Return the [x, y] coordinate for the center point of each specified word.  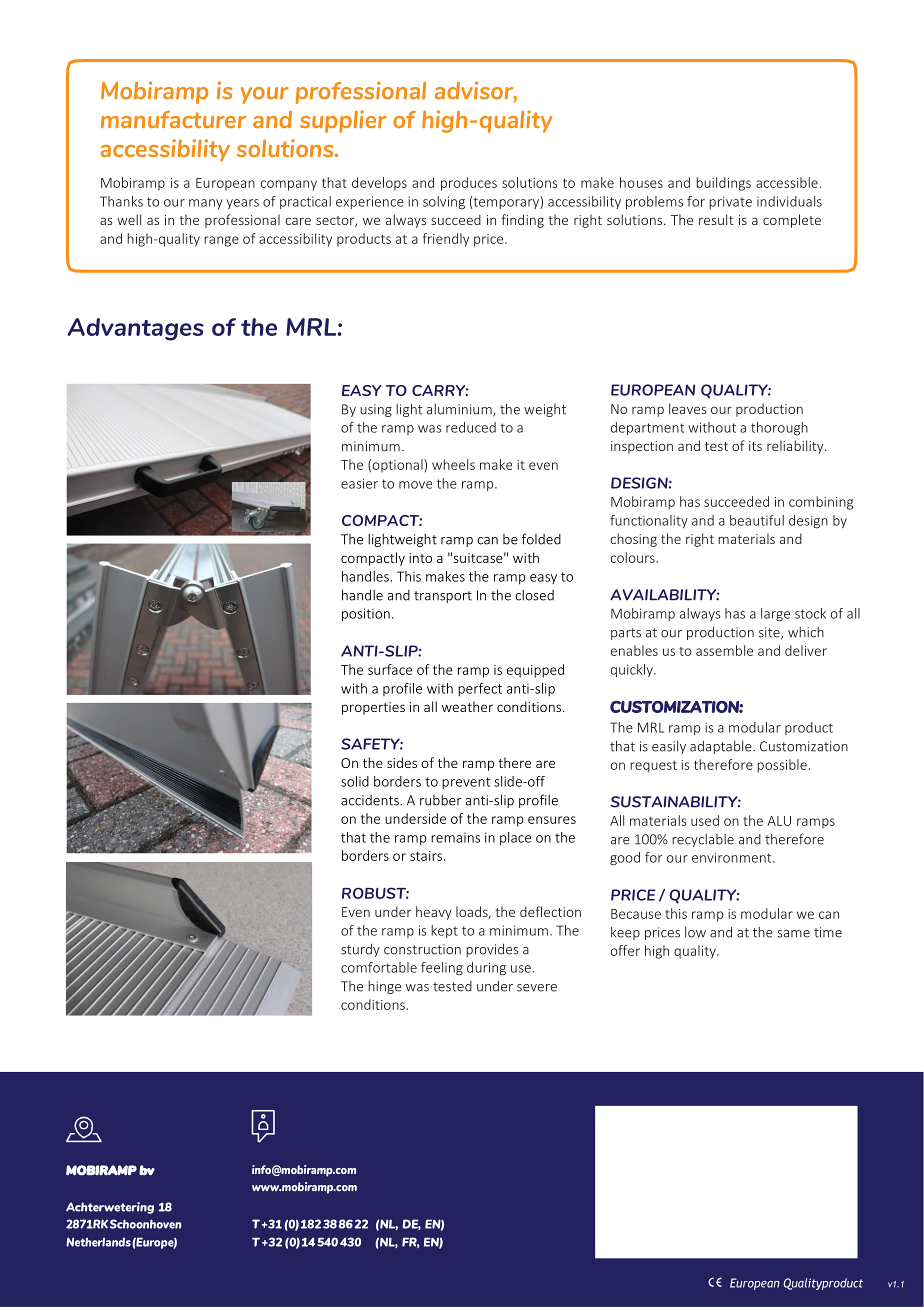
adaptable [722, 747]
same [793, 934]
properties [373, 708]
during [486, 969]
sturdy [360, 950]
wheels [453, 464]
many [206, 204]
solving [444, 203]
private [730, 202]
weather [467, 706]
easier [359, 483]
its [755, 446]
